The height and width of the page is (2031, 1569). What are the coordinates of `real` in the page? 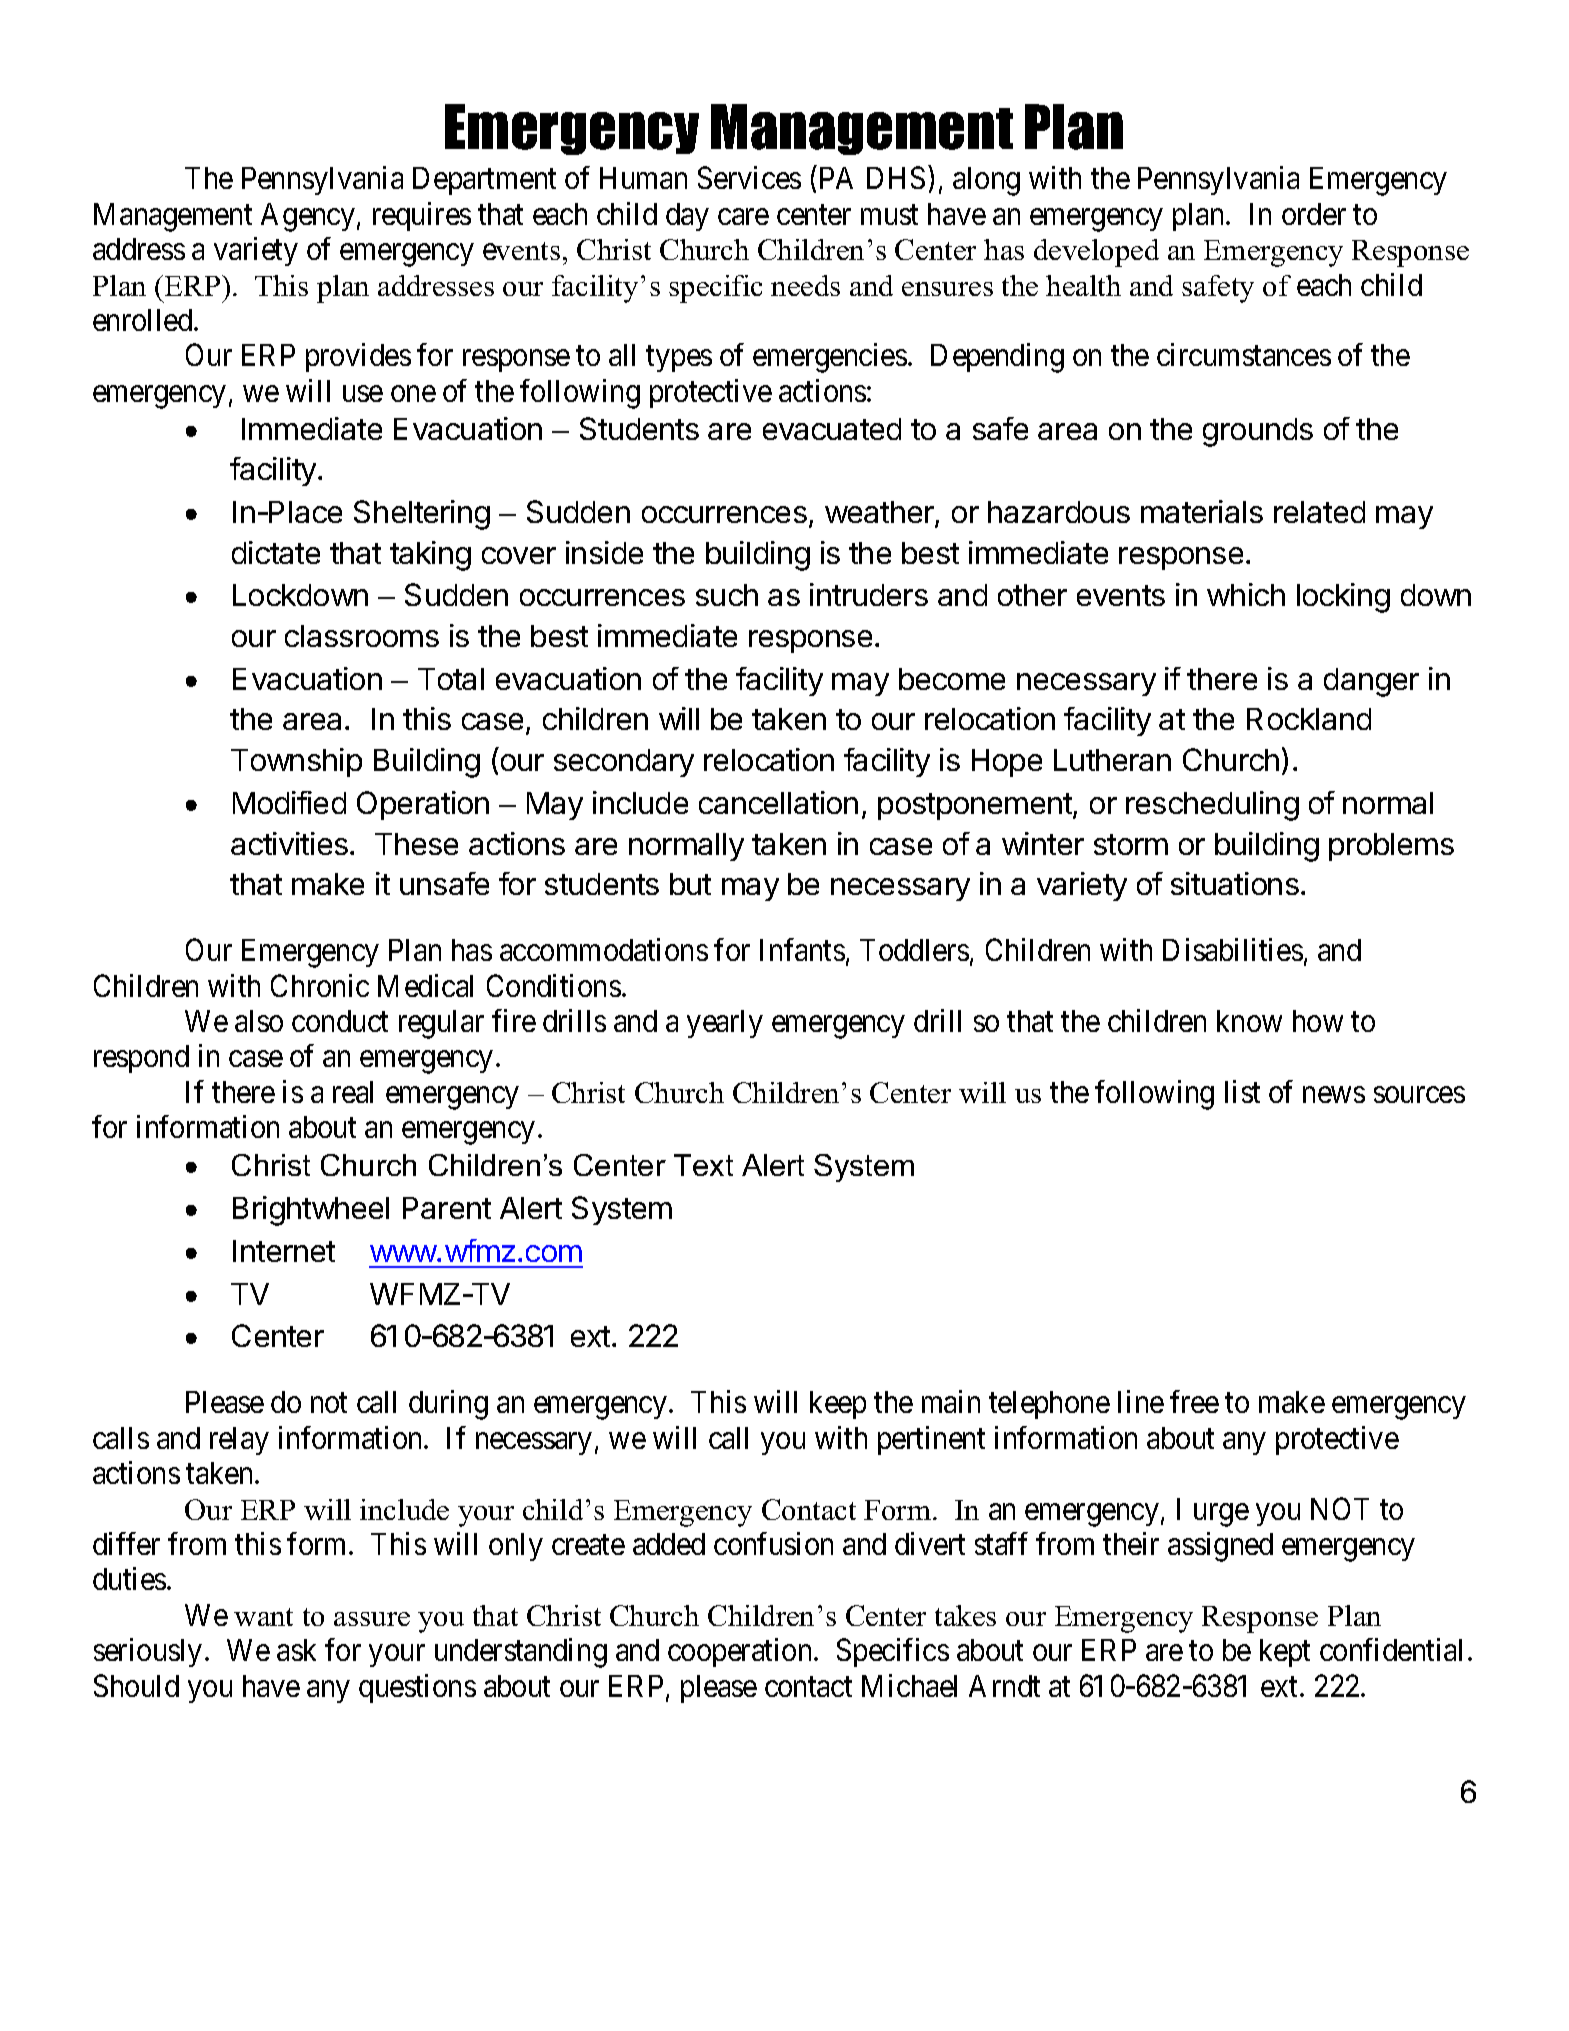 It's located at (353, 1092).
